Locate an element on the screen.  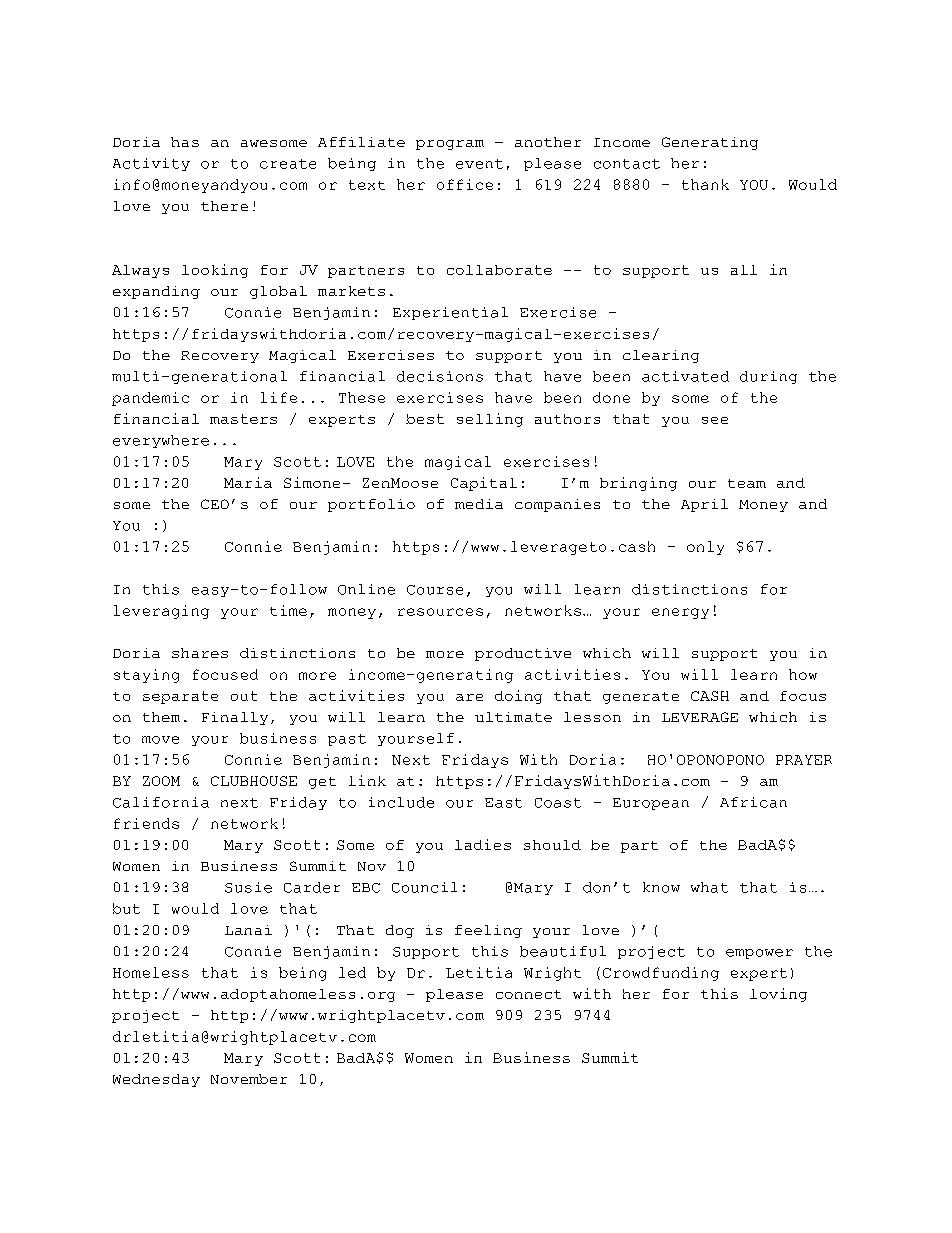
Maria is located at coordinates (248, 482).
